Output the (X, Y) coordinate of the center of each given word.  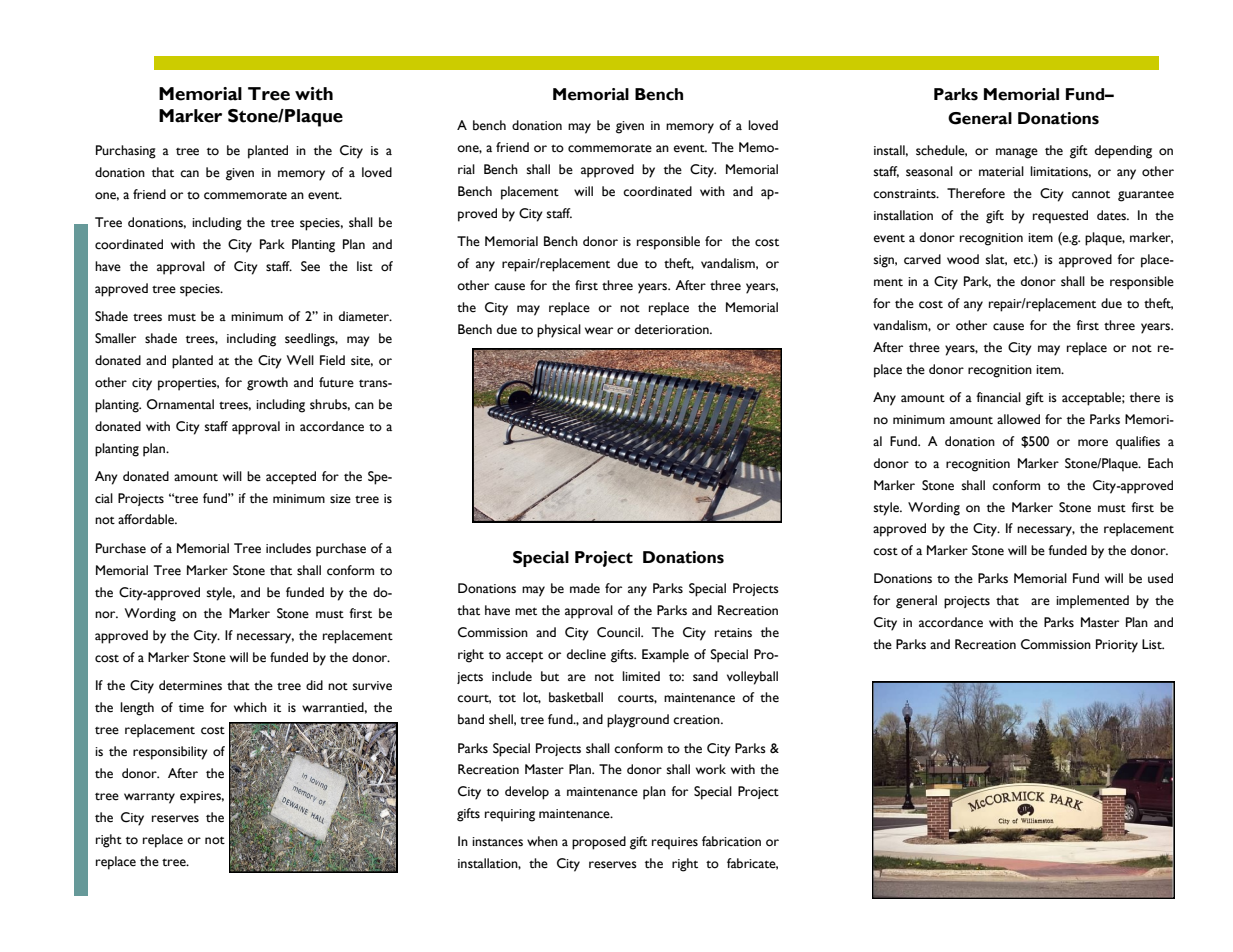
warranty (149, 798)
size (340, 499)
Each (1160, 463)
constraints (905, 194)
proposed (599, 843)
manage (1017, 153)
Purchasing (126, 152)
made (585, 588)
